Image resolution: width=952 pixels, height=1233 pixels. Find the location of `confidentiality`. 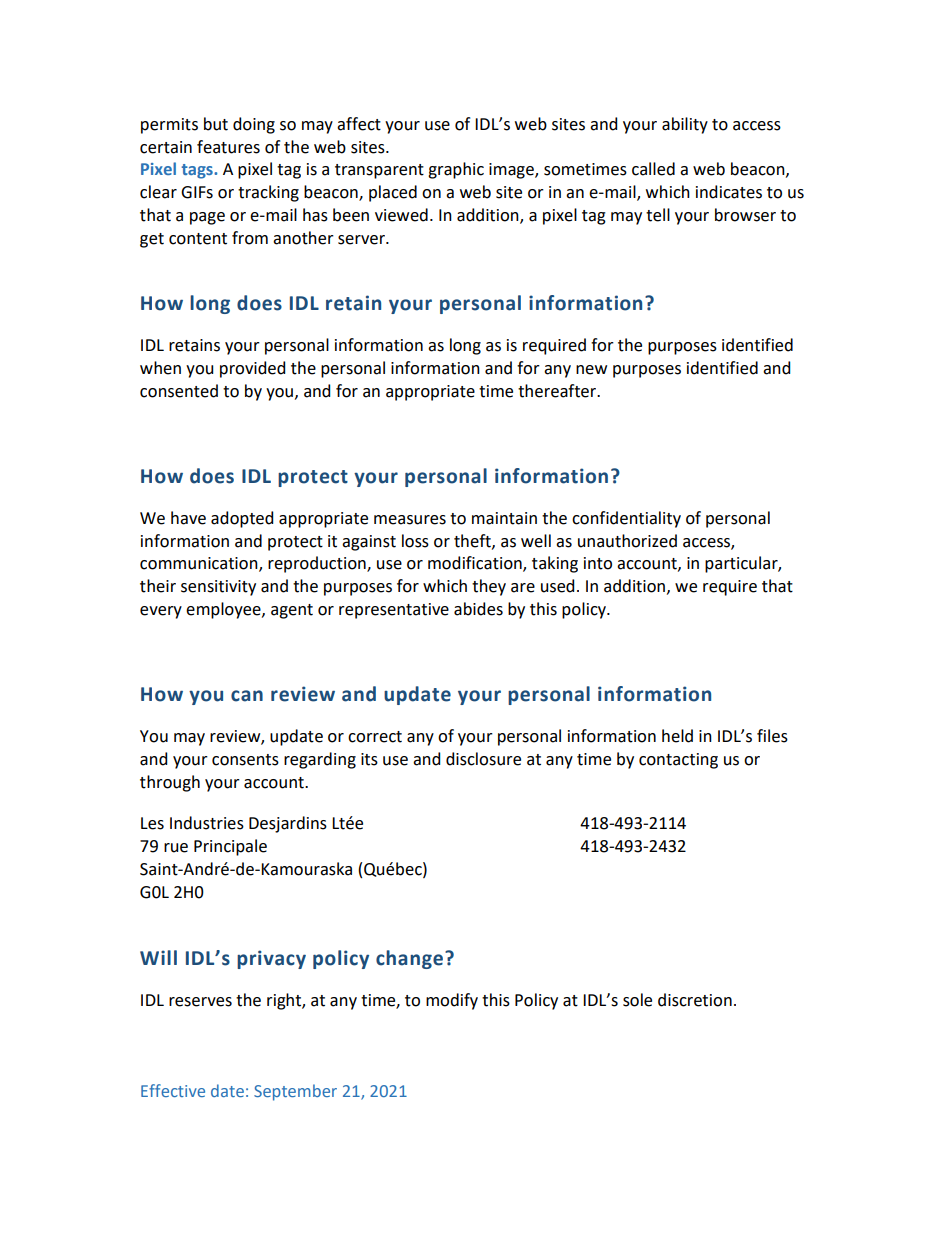

confidentiality is located at coordinates (626, 519).
